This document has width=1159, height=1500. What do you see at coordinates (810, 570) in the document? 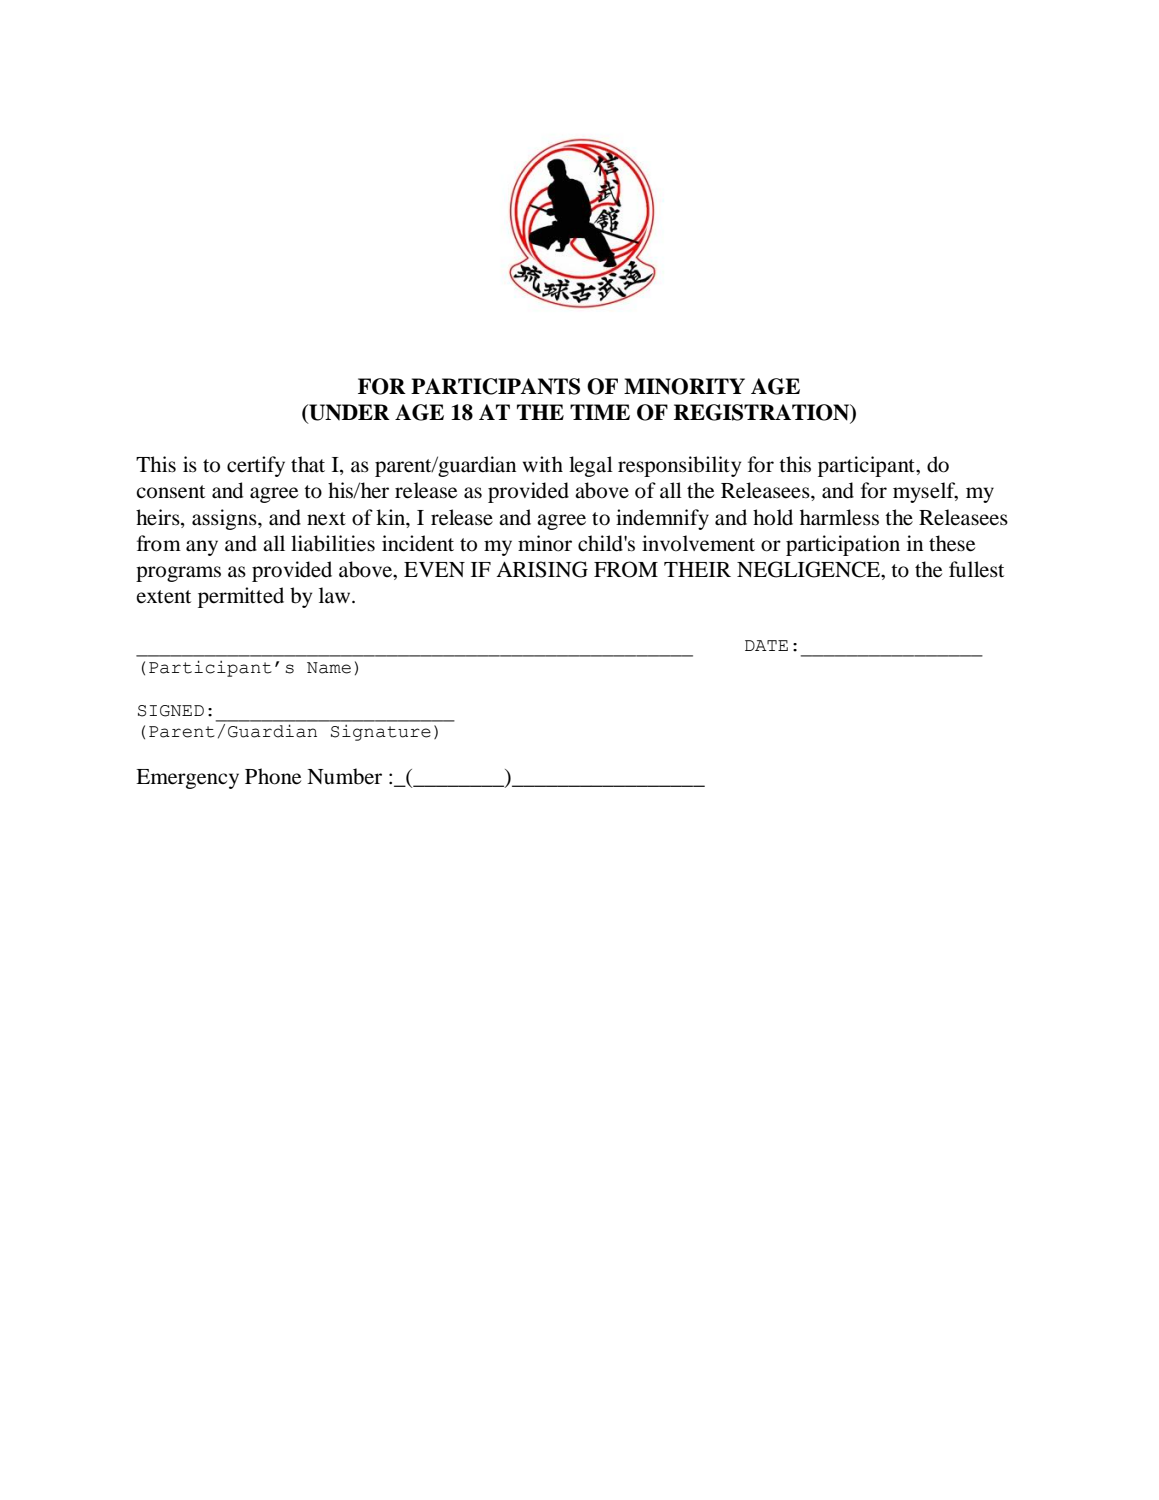
I see `NEGLIGENCE` at bounding box center [810, 570].
